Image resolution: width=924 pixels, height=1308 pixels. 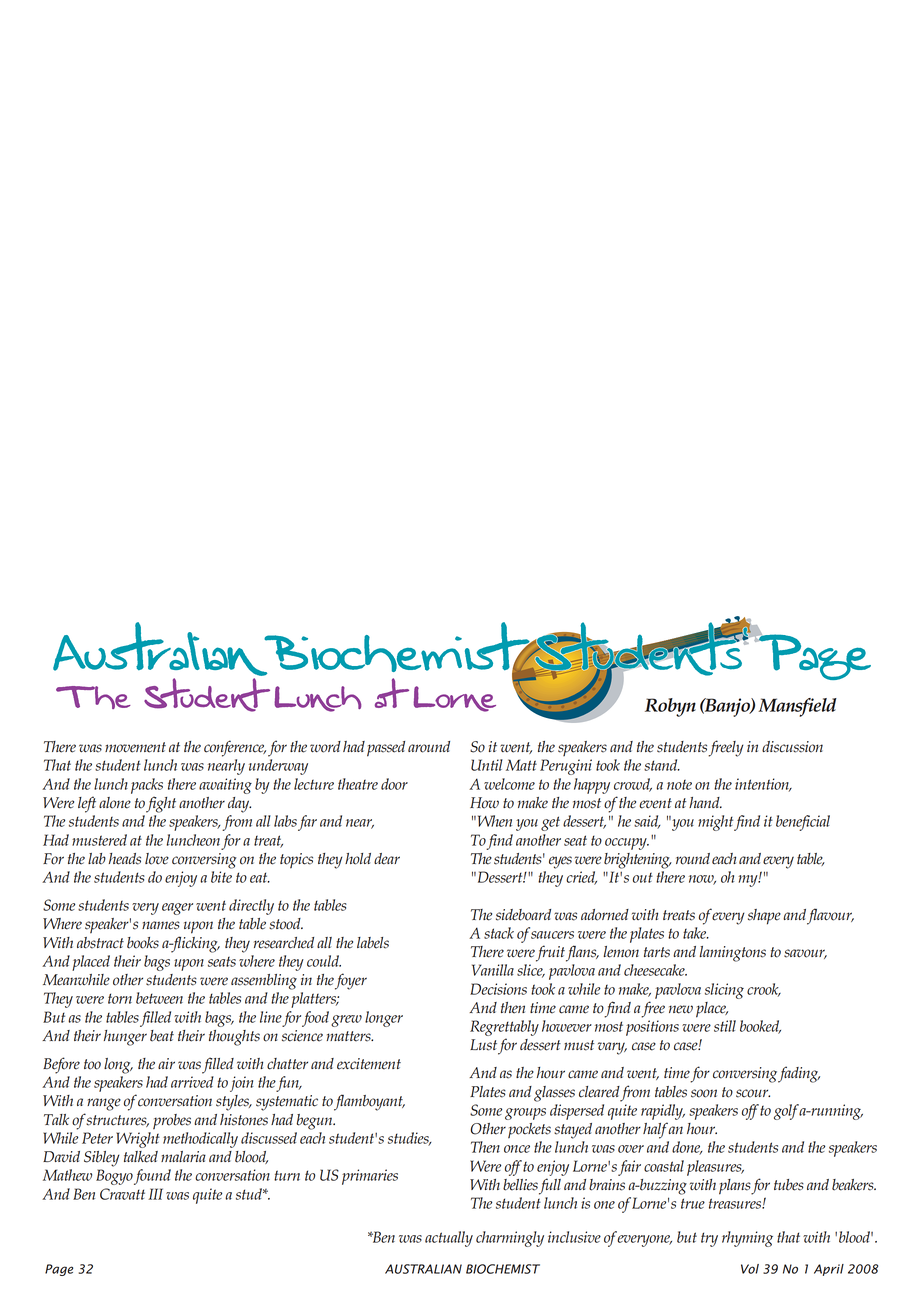 What do you see at coordinates (715, 823) in the screenshot?
I see `might` at bounding box center [715, 823].
